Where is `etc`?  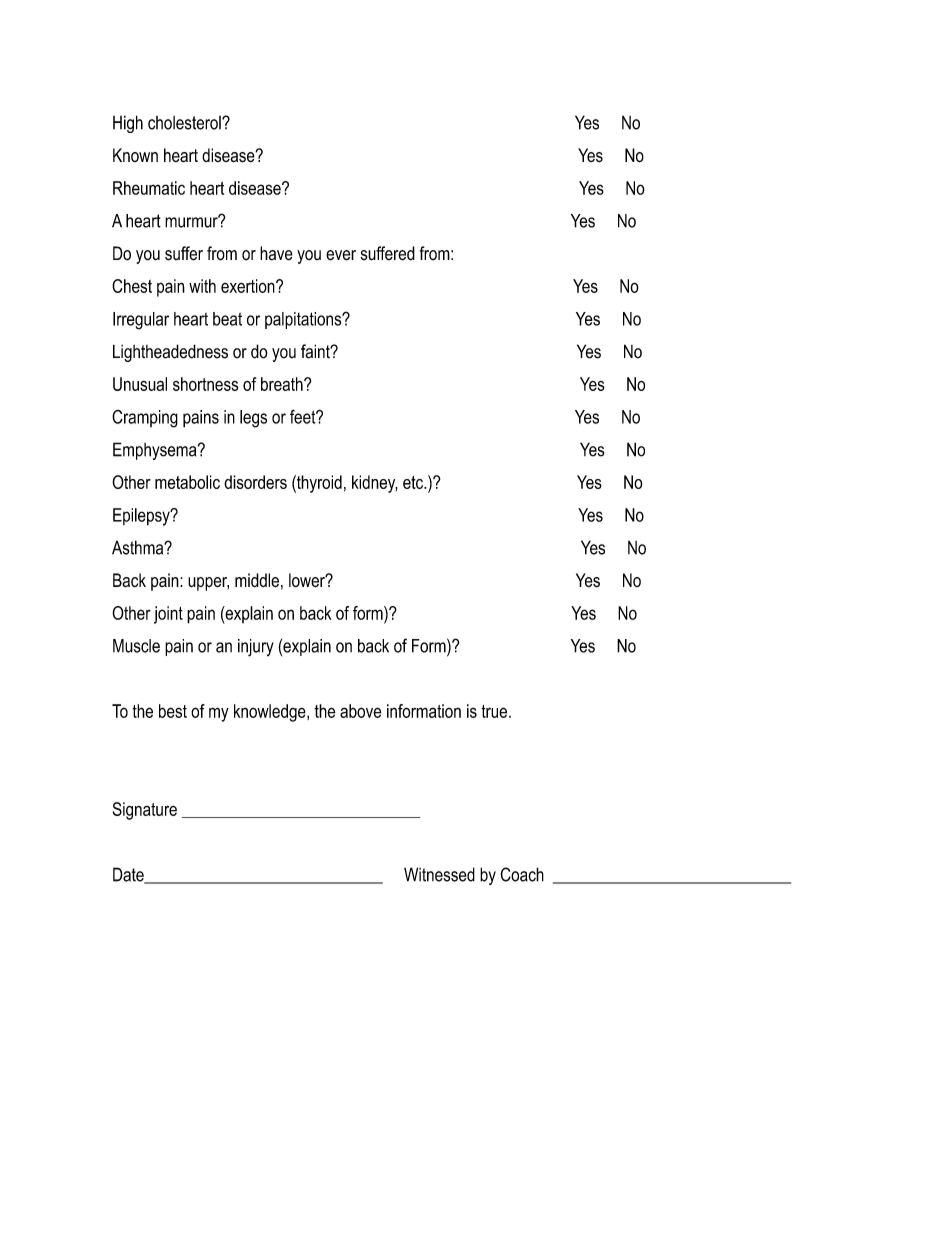
etc is located at coordinates (414, 482).
